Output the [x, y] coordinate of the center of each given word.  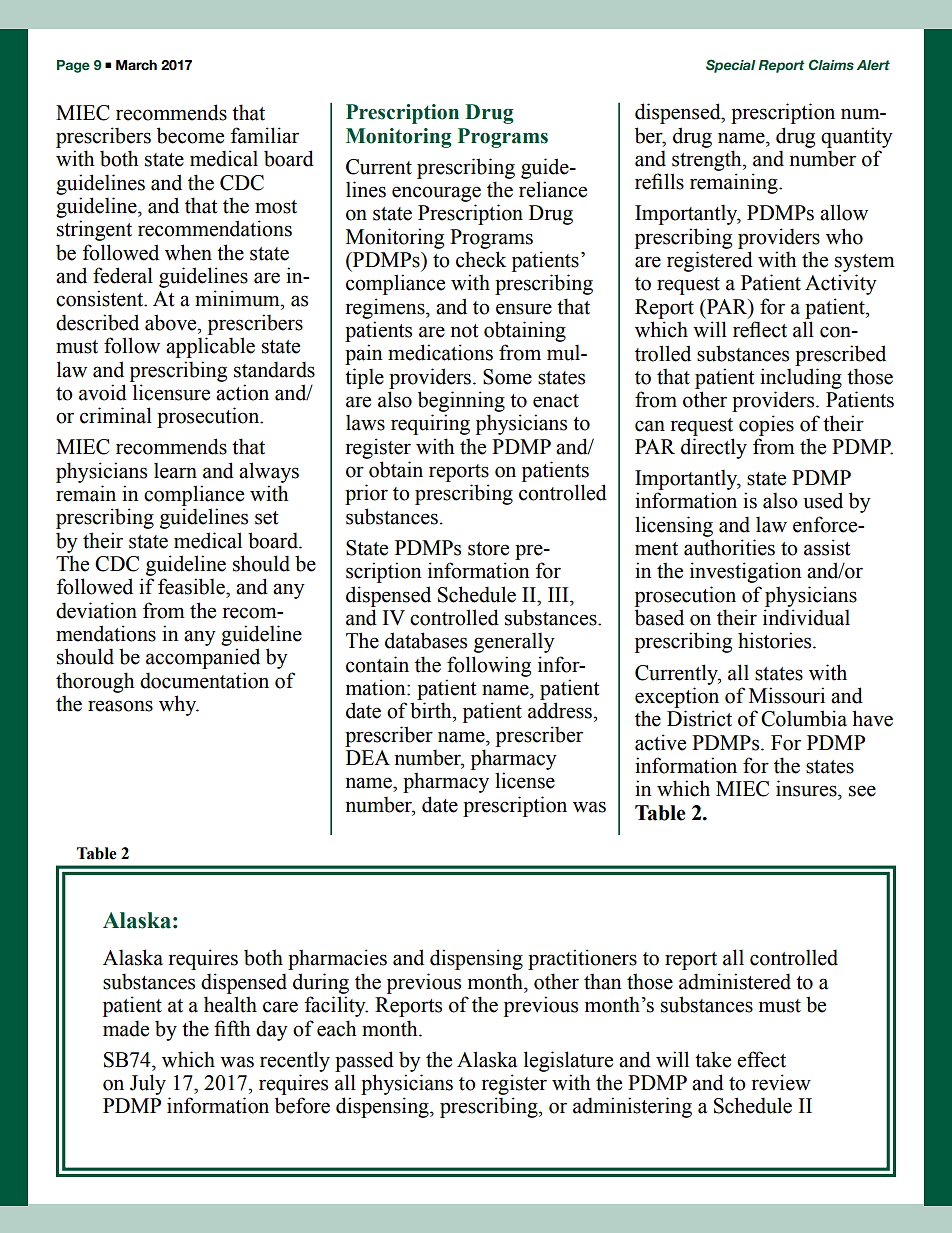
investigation [746, 572]
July [148, 1084]
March [136, 65]
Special [731, 66]
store [488, 549]
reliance [553, 189]
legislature [568, 1061]
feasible [192, 586]
